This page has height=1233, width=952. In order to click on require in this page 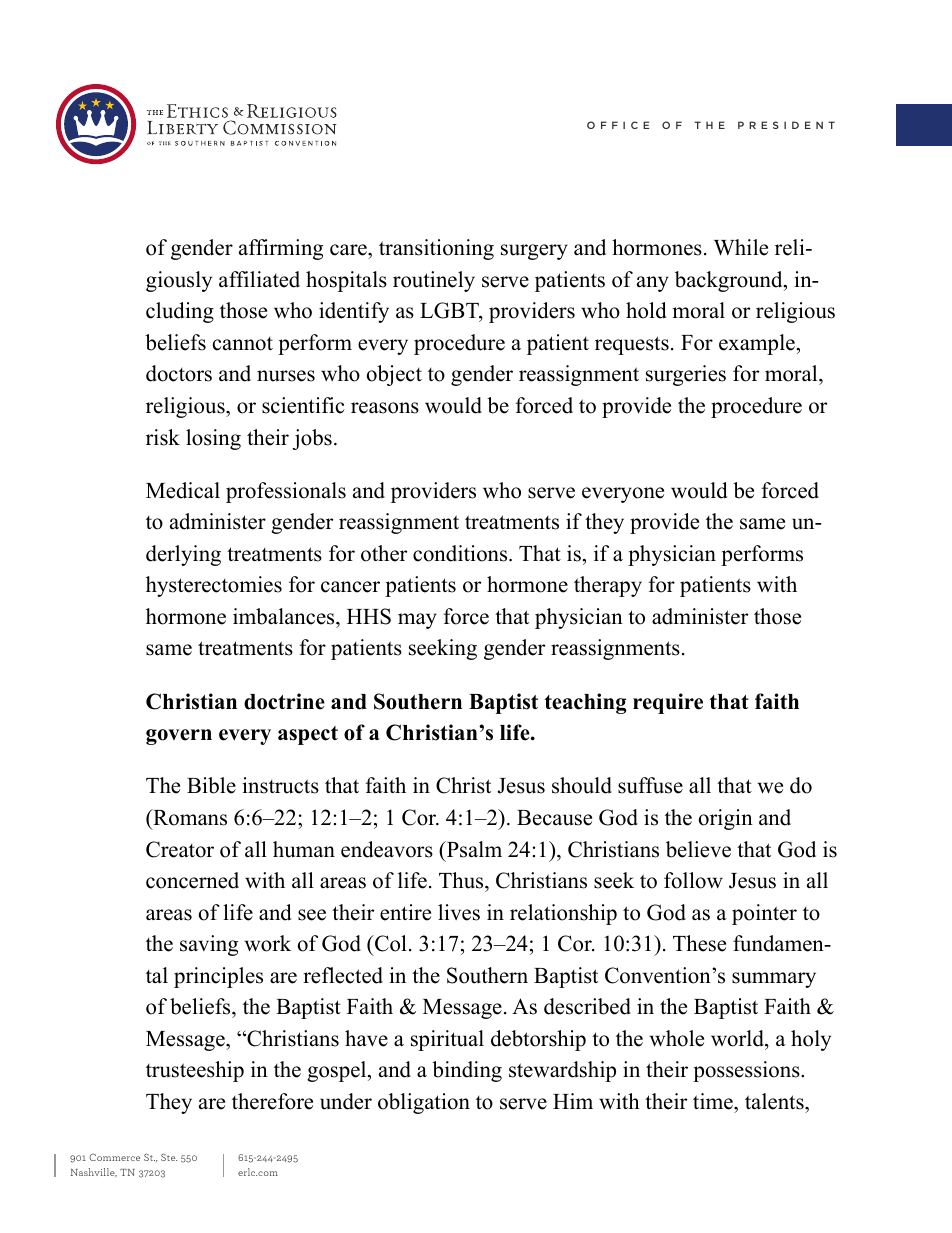, I will do `click(668, 703)`.
